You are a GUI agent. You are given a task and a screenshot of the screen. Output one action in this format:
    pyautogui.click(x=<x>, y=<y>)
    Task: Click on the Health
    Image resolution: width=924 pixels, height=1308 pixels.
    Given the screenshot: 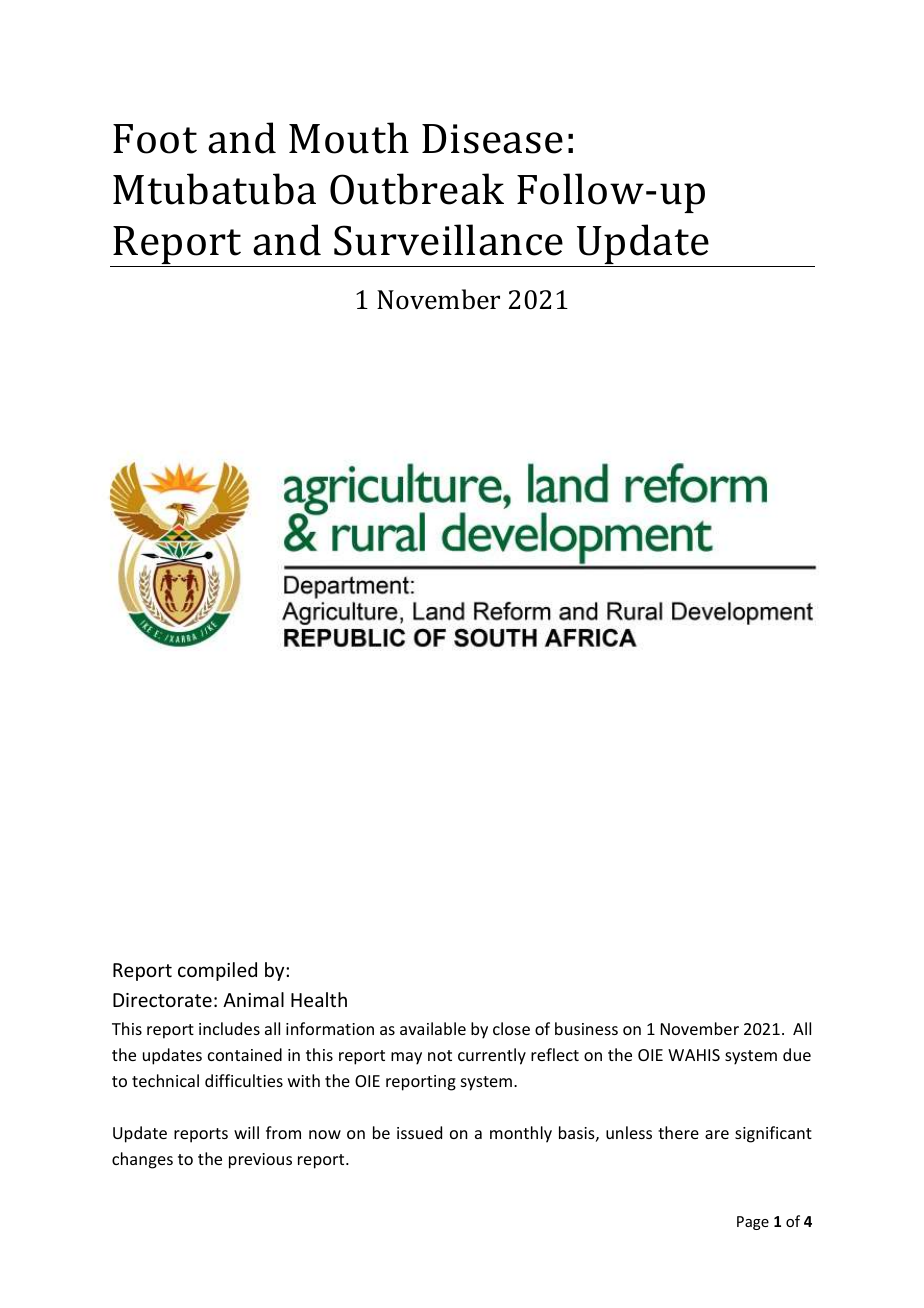 What is the action you would take?
    pyautogui.click(x=319, y=999)
